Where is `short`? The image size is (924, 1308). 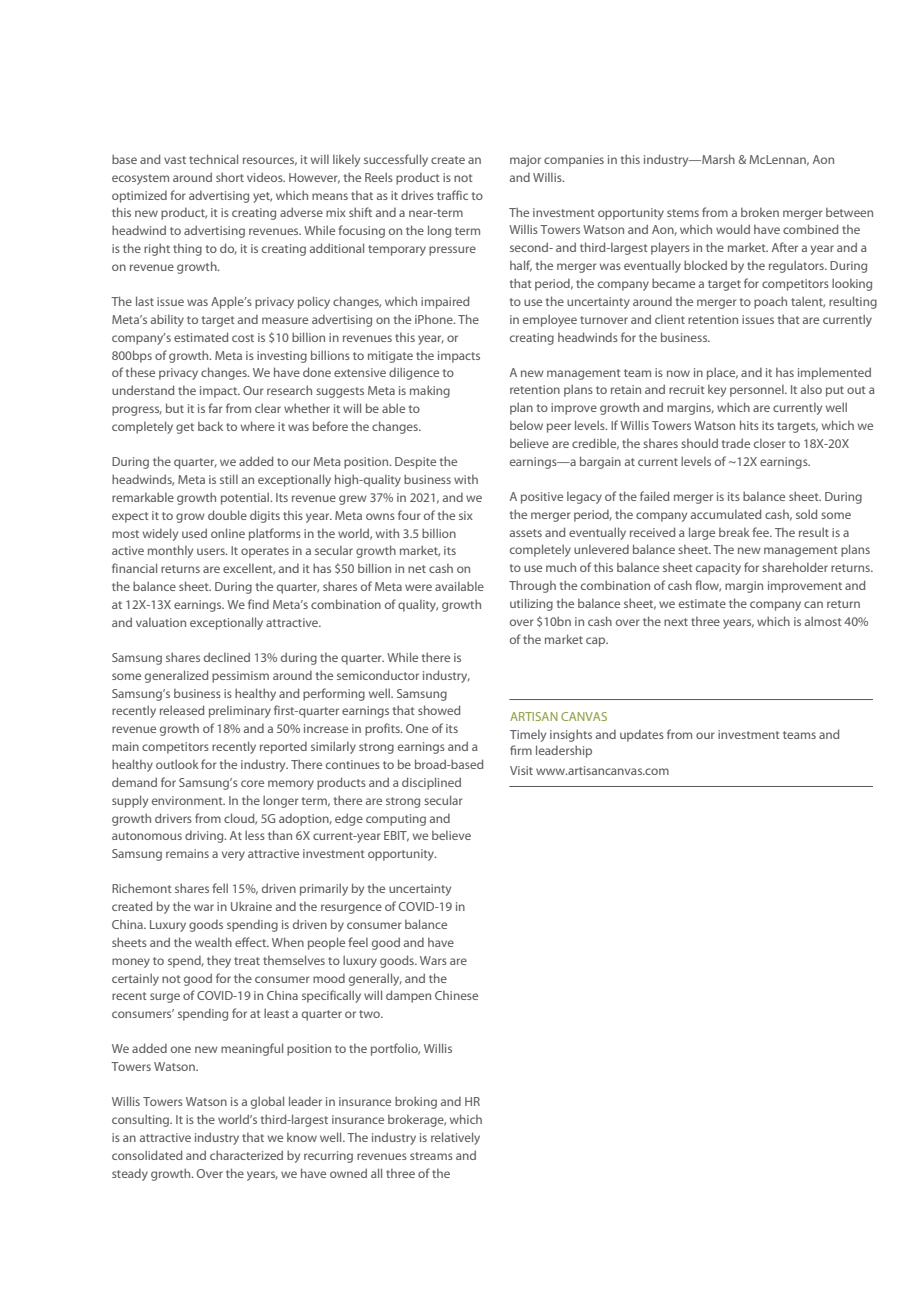
short is located at coordinates (230, 177).
